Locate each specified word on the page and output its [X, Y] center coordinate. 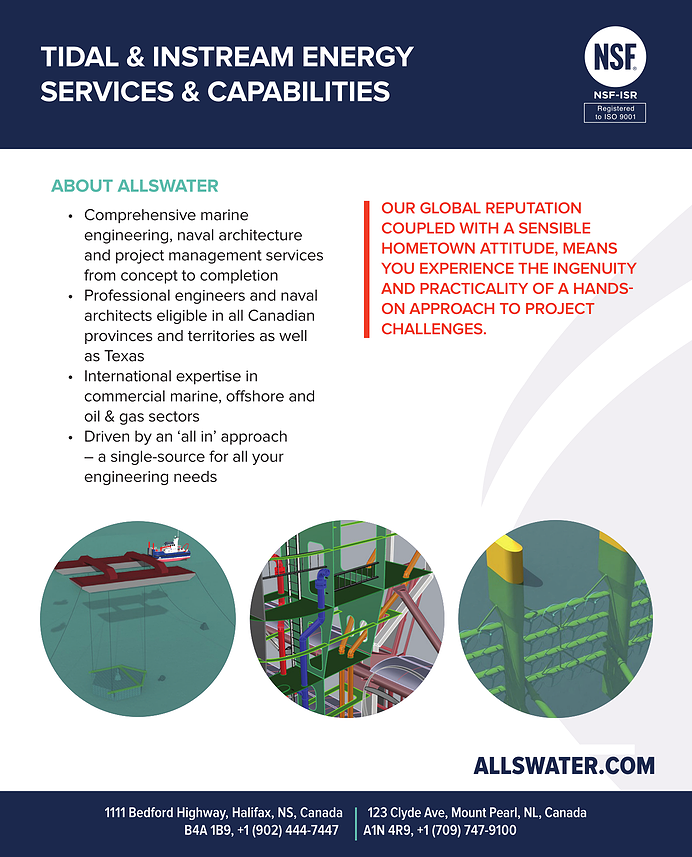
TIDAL [80, 56]
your [268, 459]
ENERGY [358, 56]
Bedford [151, 812]
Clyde [405, 813]
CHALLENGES [433, 329]
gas [131, 419]
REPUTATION [533, 208]
